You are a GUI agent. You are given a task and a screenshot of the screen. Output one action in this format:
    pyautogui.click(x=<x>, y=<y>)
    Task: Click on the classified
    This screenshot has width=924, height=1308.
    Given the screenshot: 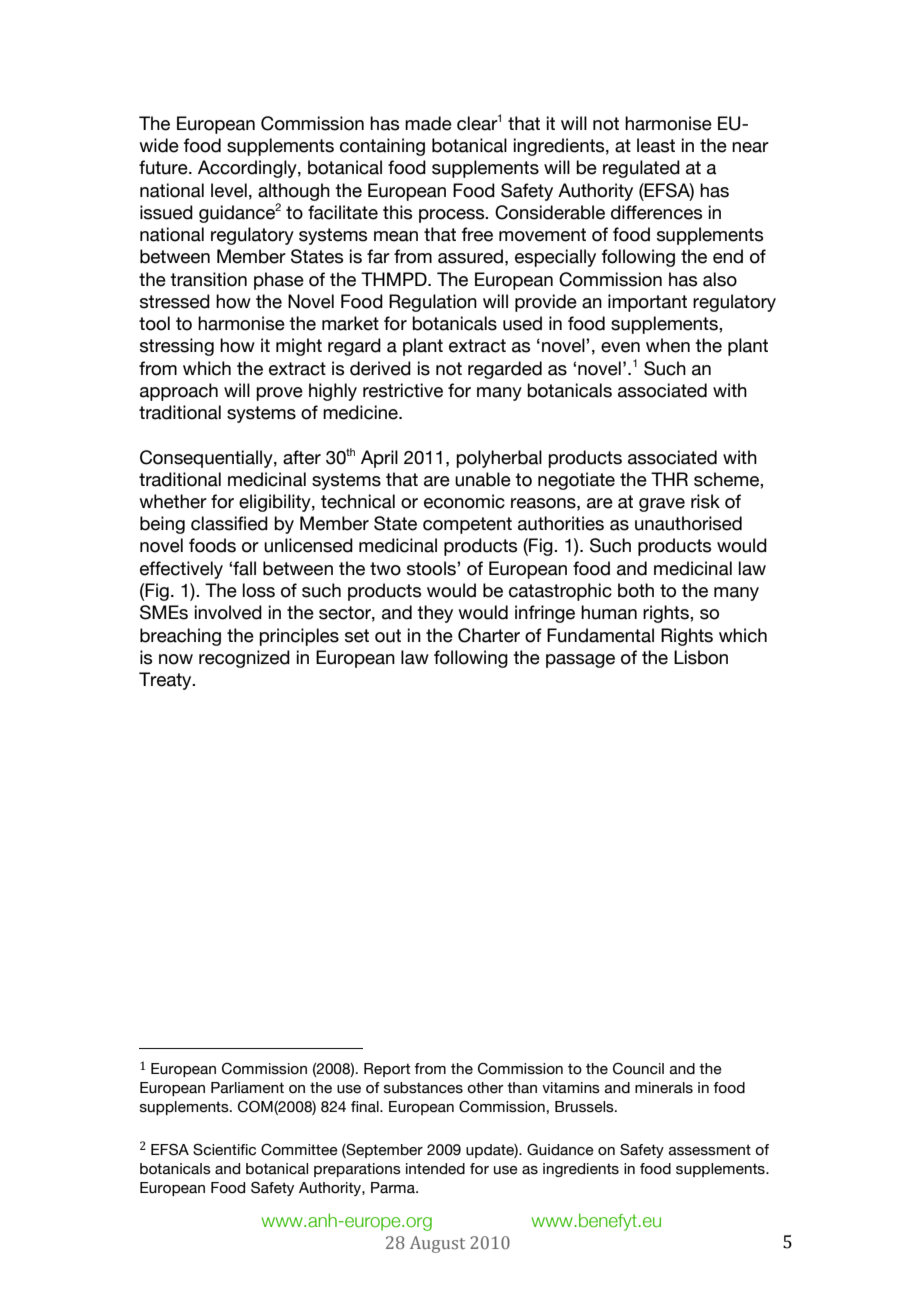 What is the action you would take?
    pyautogui.click(x=229, y=523)
